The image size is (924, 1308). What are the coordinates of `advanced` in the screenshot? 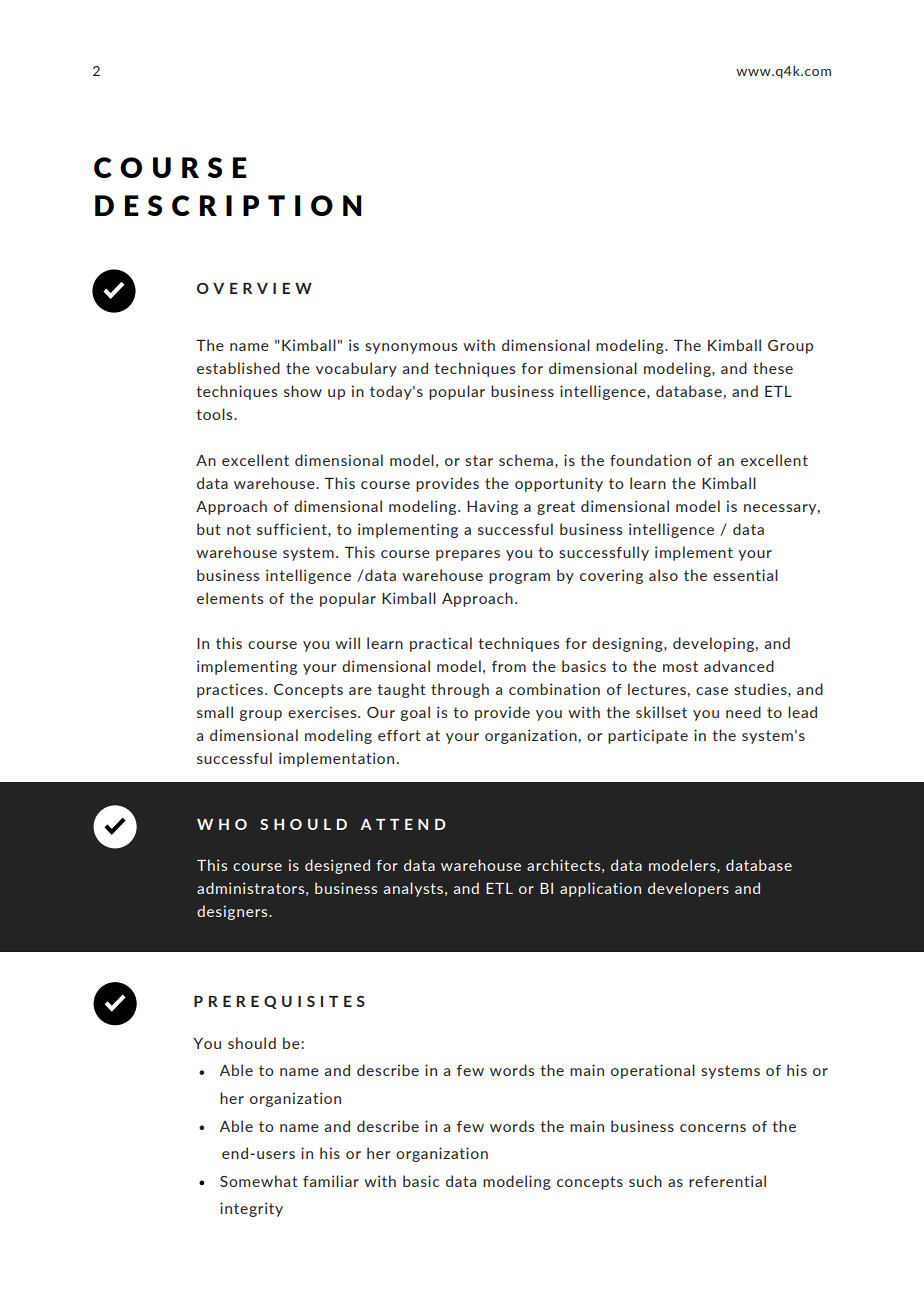 It's located at (739, 666).
